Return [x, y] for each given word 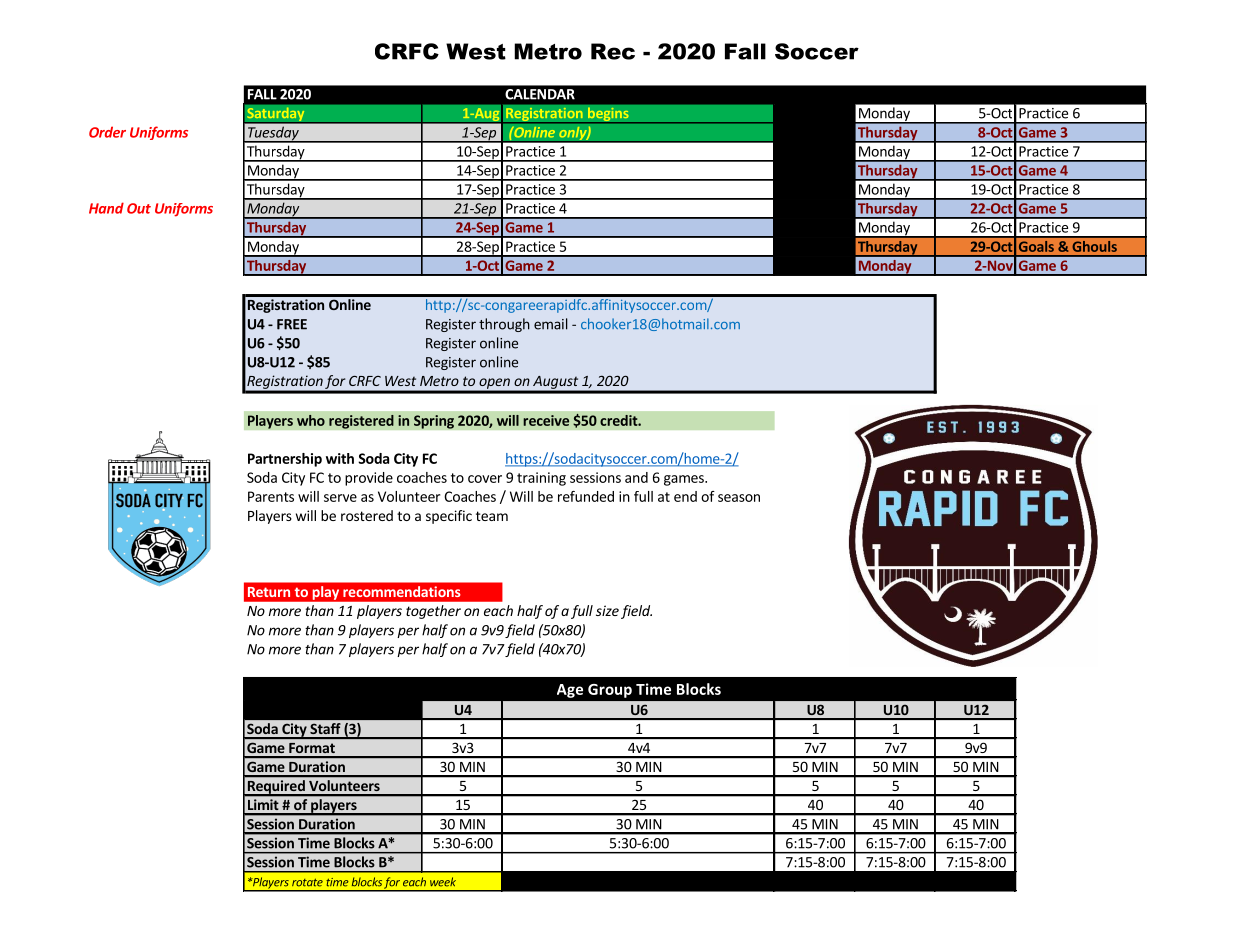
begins [608, 115]
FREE [292, 324]
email [551, 324]
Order [107, 132]
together [433, 612]
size [607, 610]
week [443, 882]
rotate [307, 882]
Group [610, 691]
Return [269, 592]
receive [546, 420]
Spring [434, 422]
